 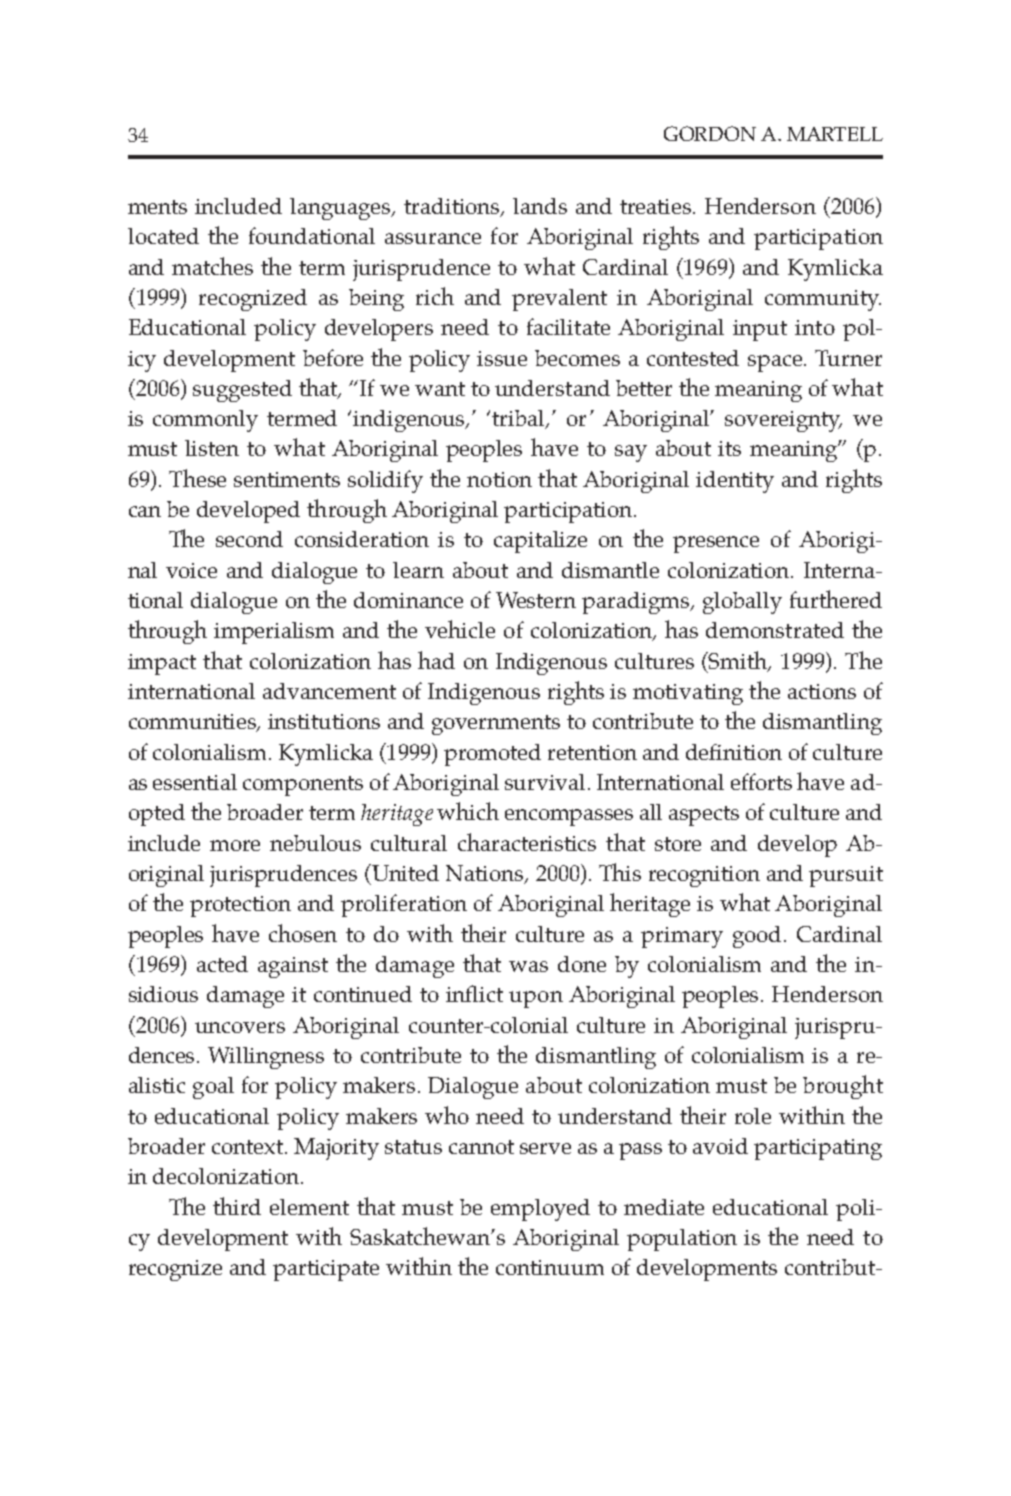 What do you see at coordinates (342, 209) in the screenshot?
I see `languages` at bounding box center [342, 209].
